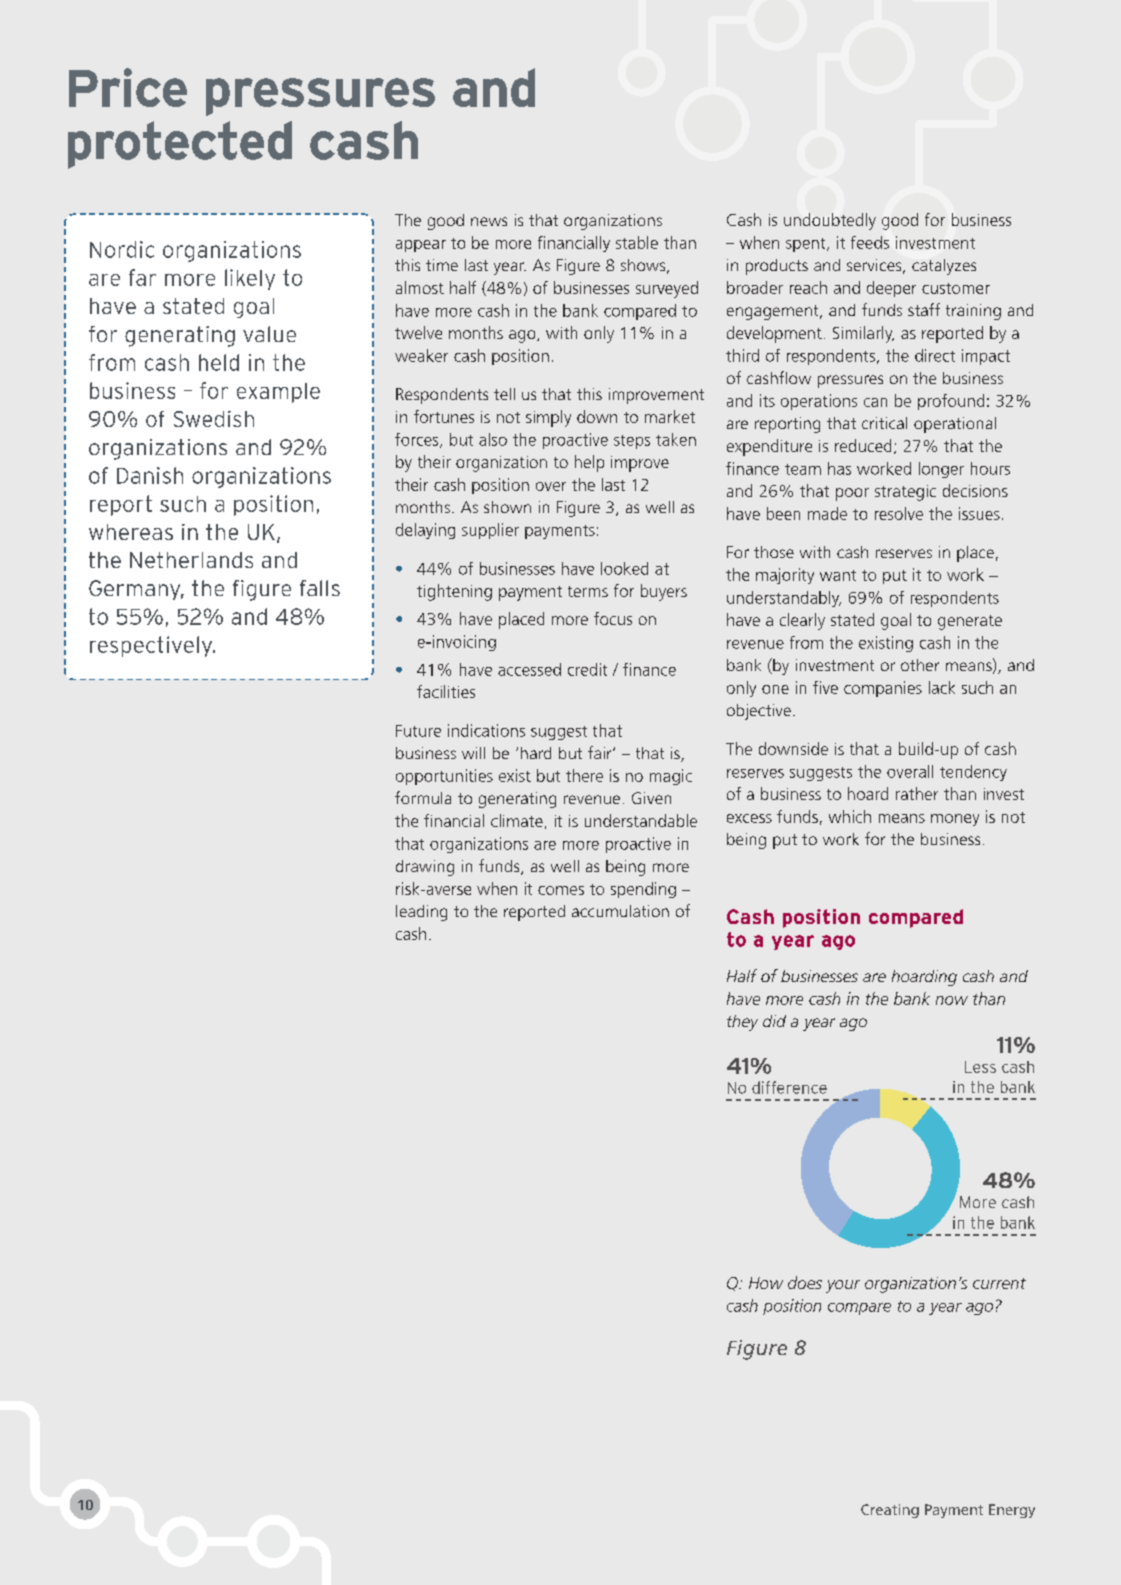 This document has height=1585, width=1121. What do you see at coordinates (917, 793) in the document?
I see `rather` at bounding box center [917, 793].
